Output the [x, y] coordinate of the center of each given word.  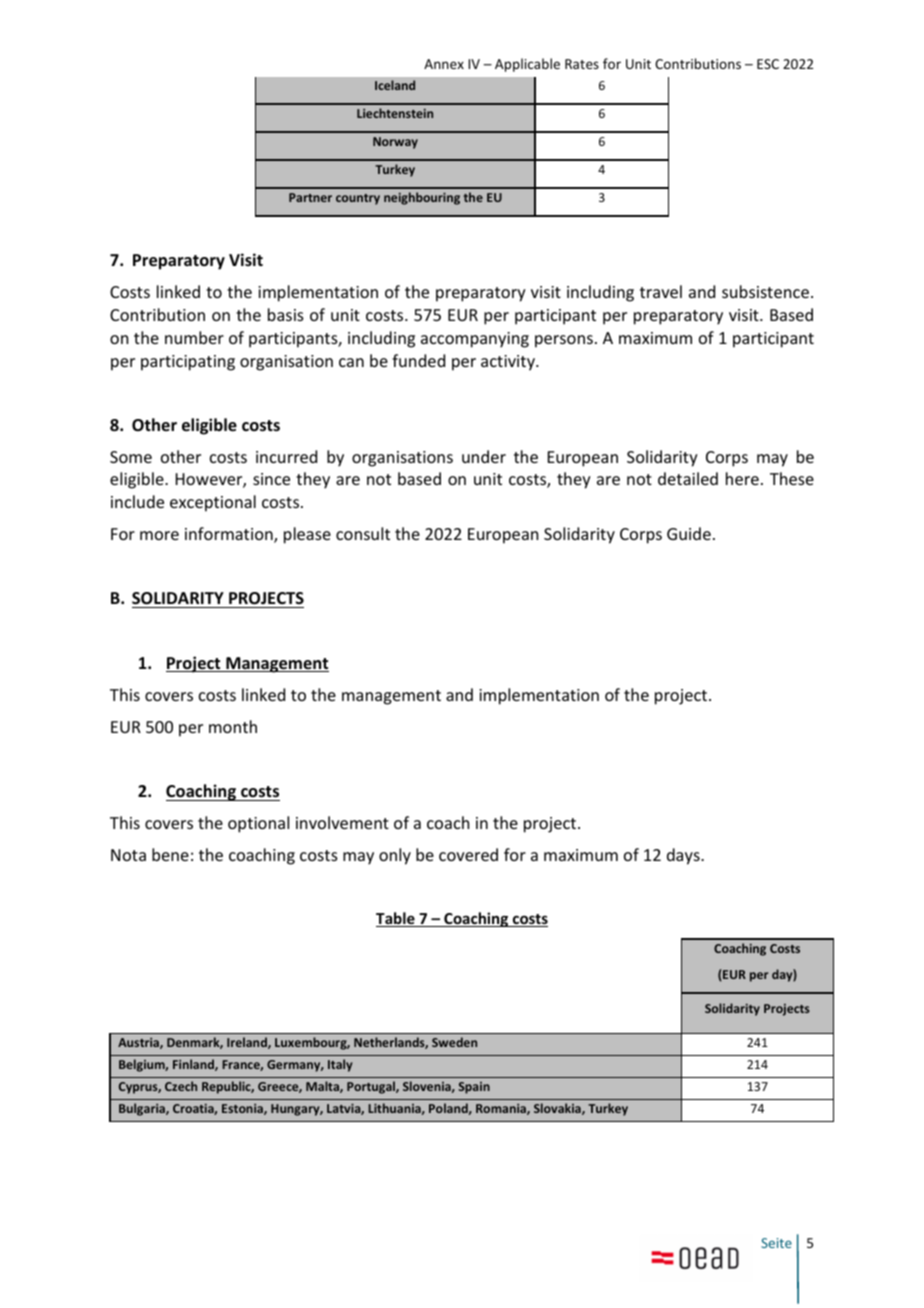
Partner [310, 197]
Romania [502, 1109]
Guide [689, 533]
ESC [768, 64]
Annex [444, 64]
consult [363, 533]
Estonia [243, 1109]
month [233, 726]
